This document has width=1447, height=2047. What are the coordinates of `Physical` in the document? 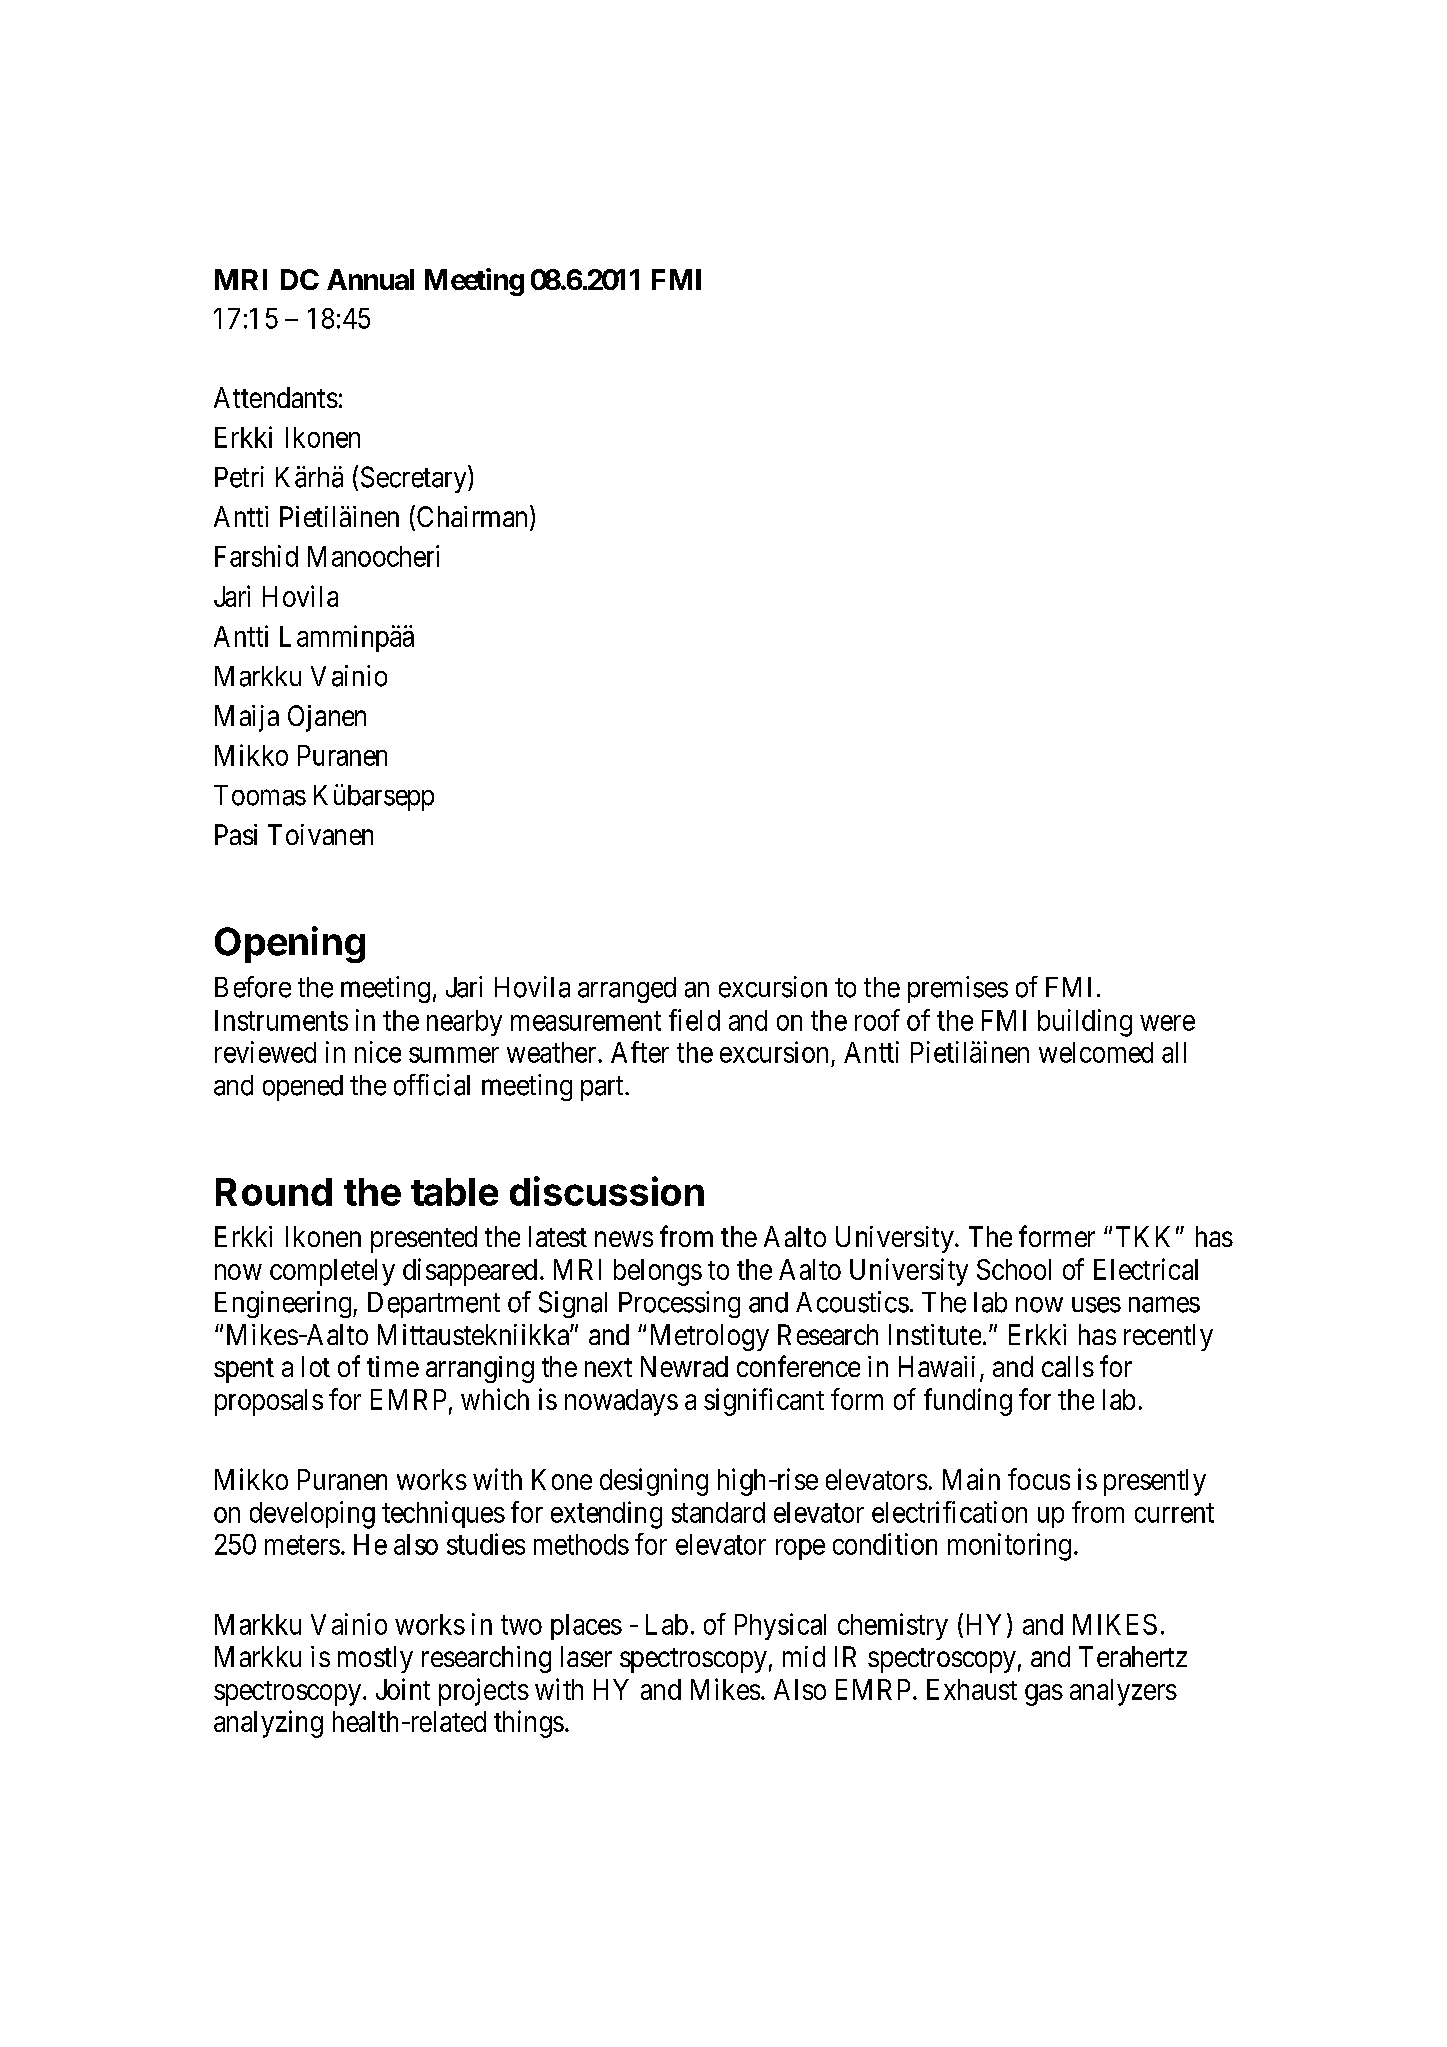 It's located at (780, 1626).
